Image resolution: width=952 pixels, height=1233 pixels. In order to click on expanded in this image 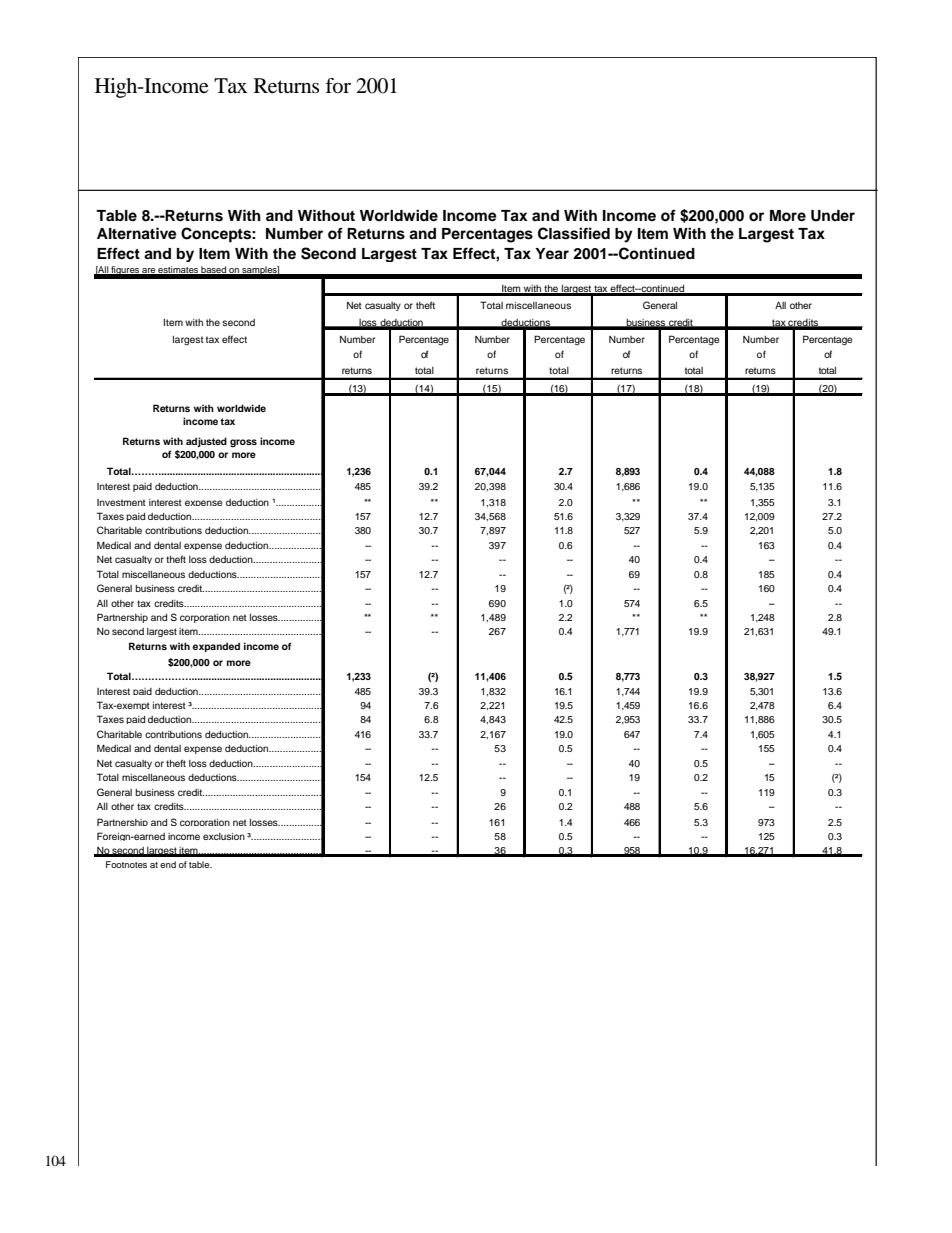, I will do `click(216, 647)`.
